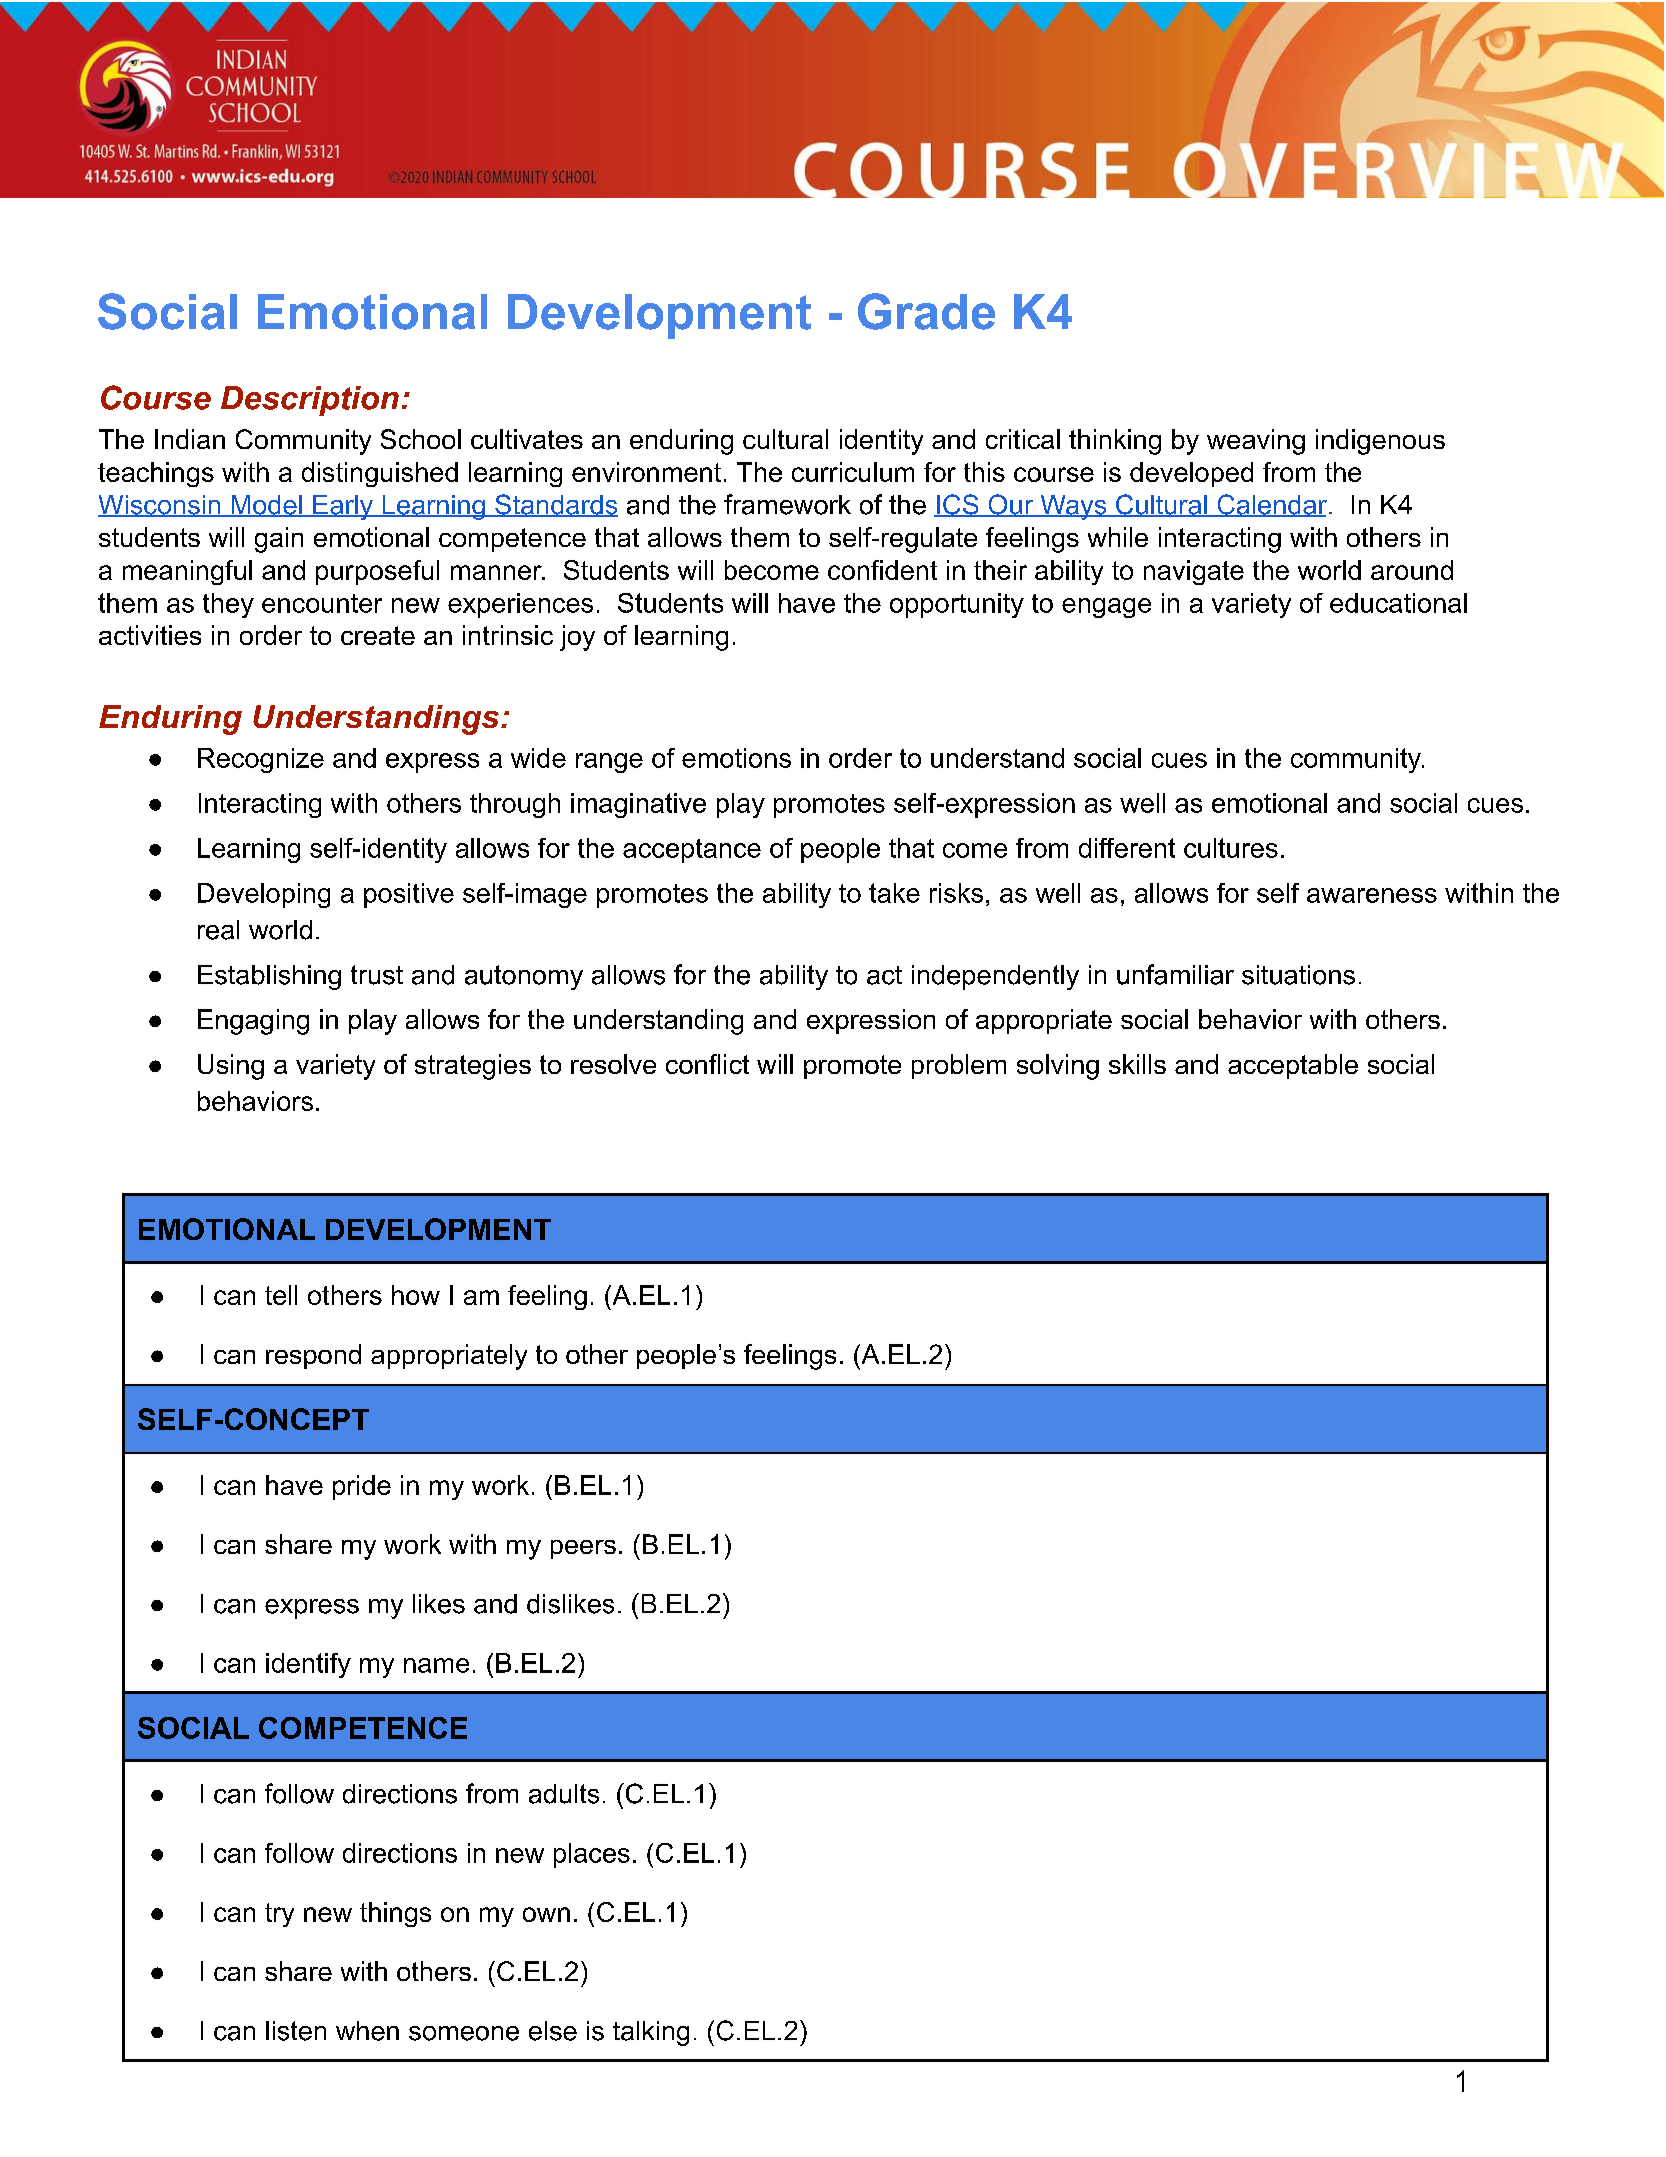 The width and height of the screenshot is (1666, 2157). Describe the element at coordinates (231, 1067) in the screenshot. I see `Using` at that location.
